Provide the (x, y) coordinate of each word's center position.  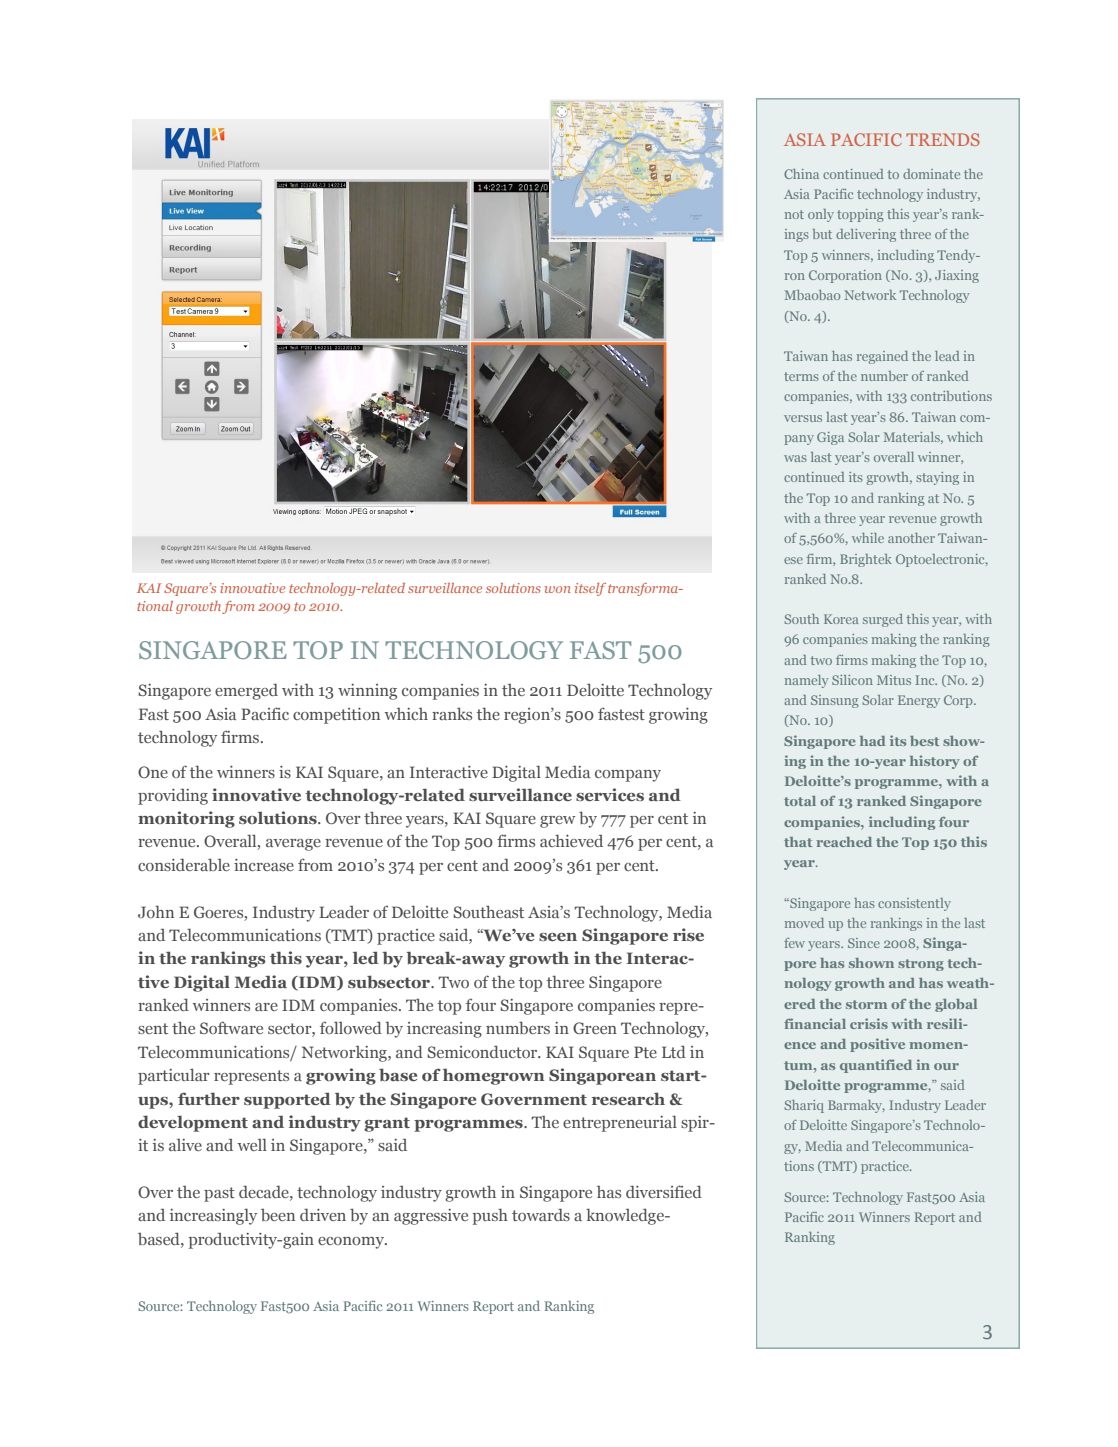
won (558, 589)
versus (803, 418)
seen (558, 937)
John (156, 911)
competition (336, 716)
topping (860, 215)
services (610, 794)
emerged (246, 691)
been (278, 1215)
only (821, 215)
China (801, 174)
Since (864, 943)
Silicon (852, 680)
